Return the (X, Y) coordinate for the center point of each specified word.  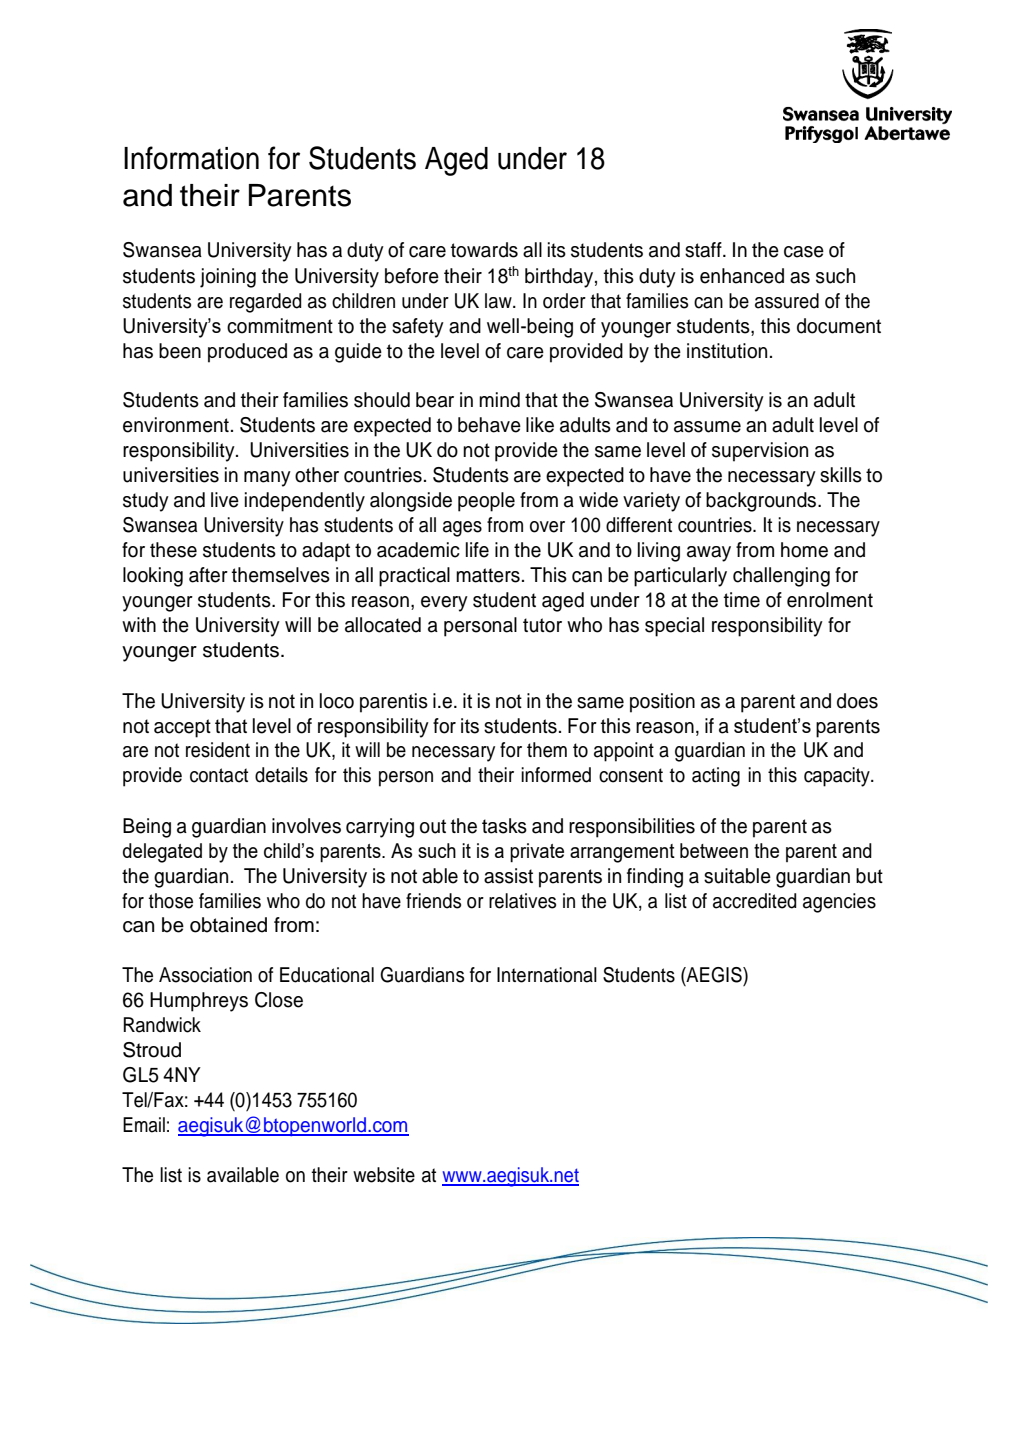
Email (144, 1125)
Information (191, 158)
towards (484, 250)
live (225, 500)
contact (219, 775)
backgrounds (762, 502)
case (804, 252)
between (714, 850)
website (384, 1175)
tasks (504, 826)
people (486, 502)
